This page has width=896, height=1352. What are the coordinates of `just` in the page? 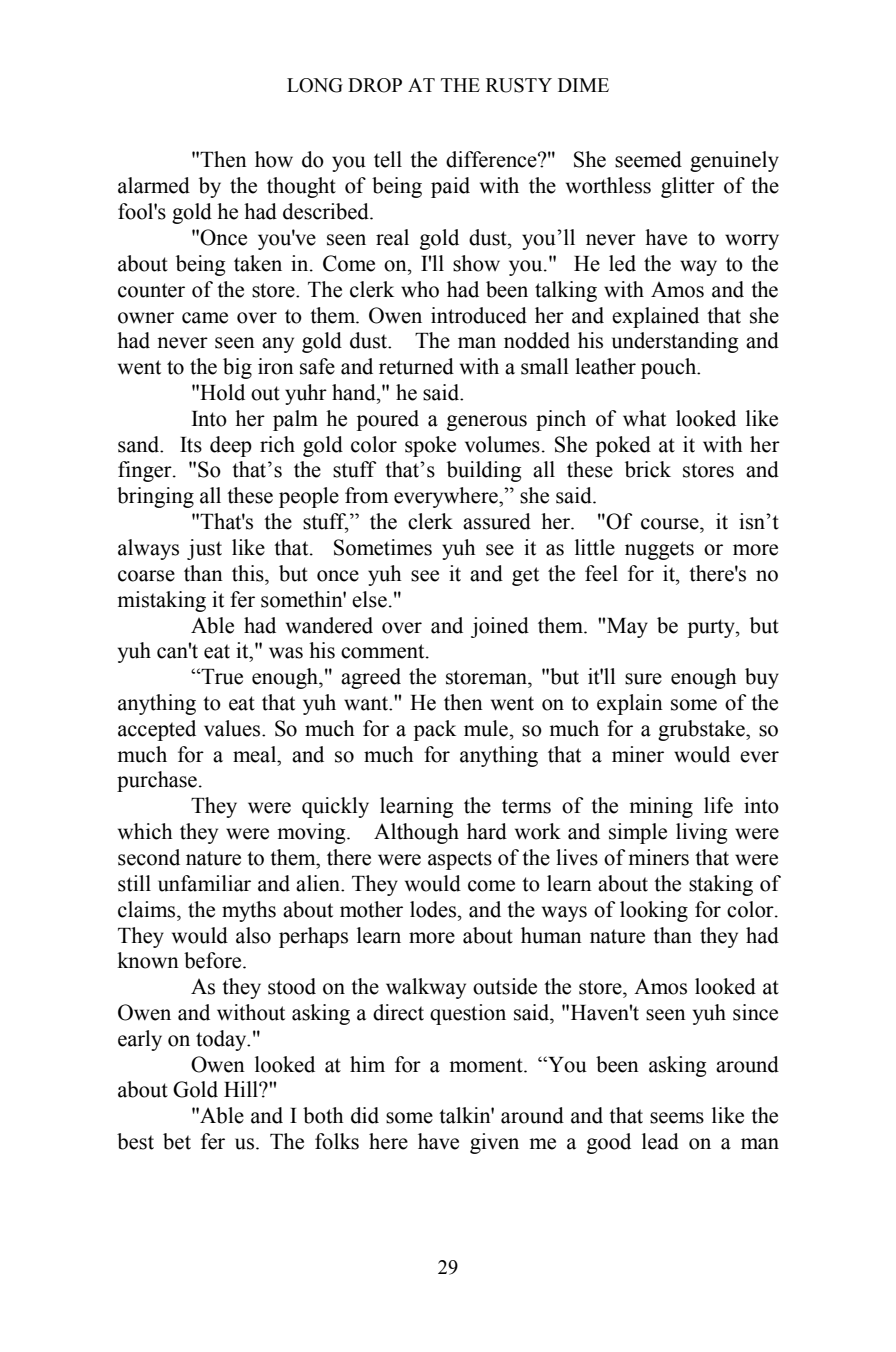 It's located at (204, 549).
